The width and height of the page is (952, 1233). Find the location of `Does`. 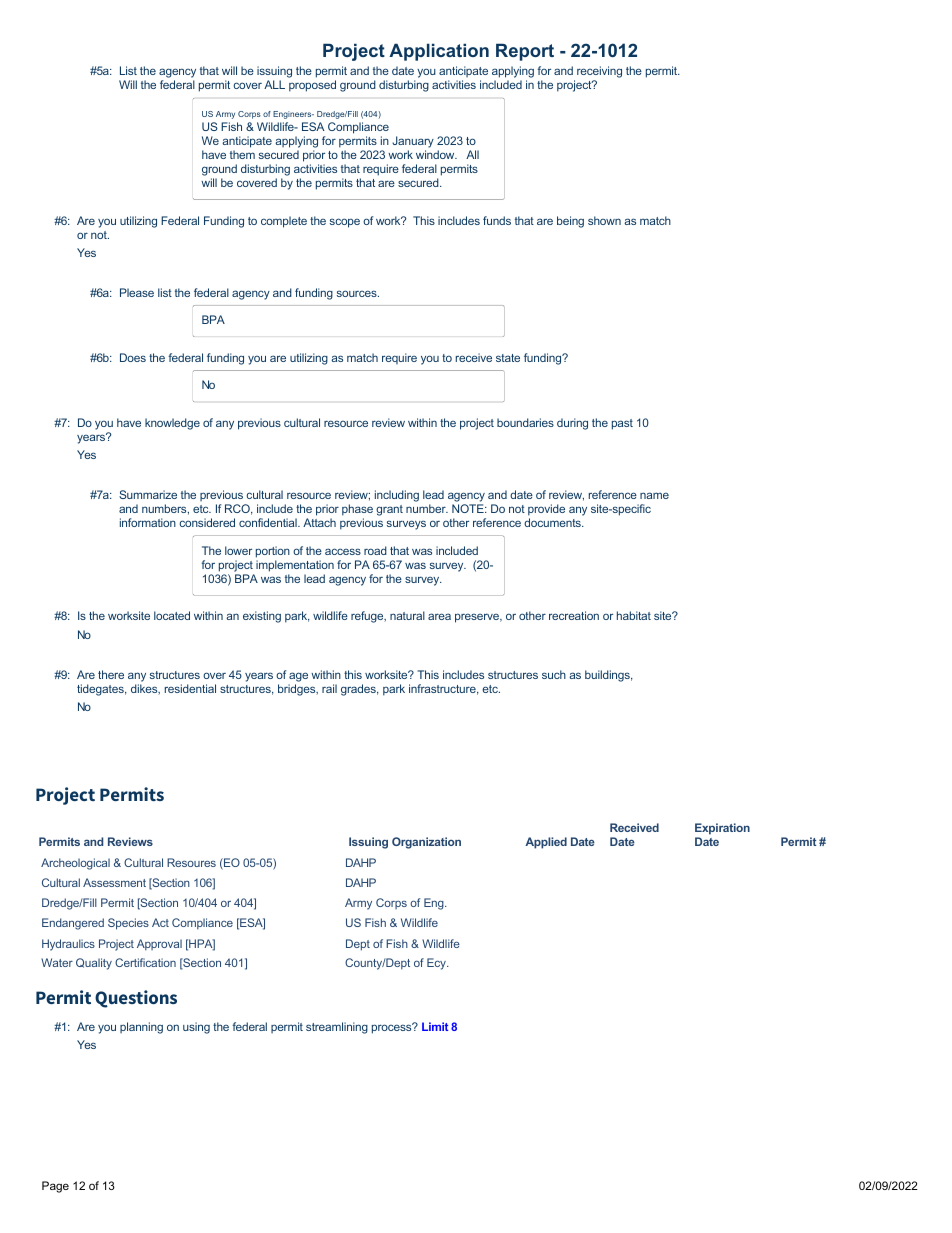

Does is located at coordinates (133, 357).
